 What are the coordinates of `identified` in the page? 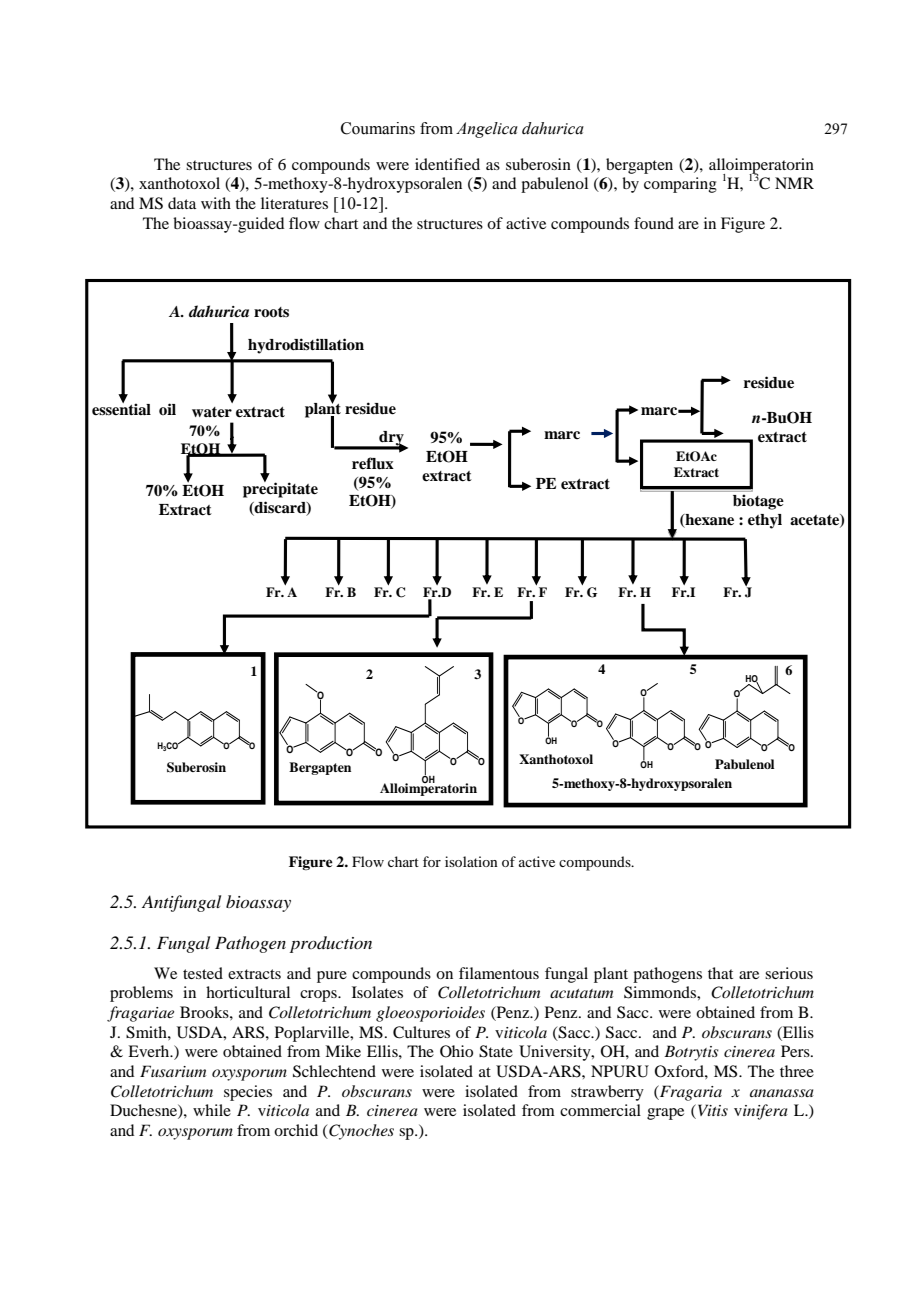 It's located at (447, 164).
